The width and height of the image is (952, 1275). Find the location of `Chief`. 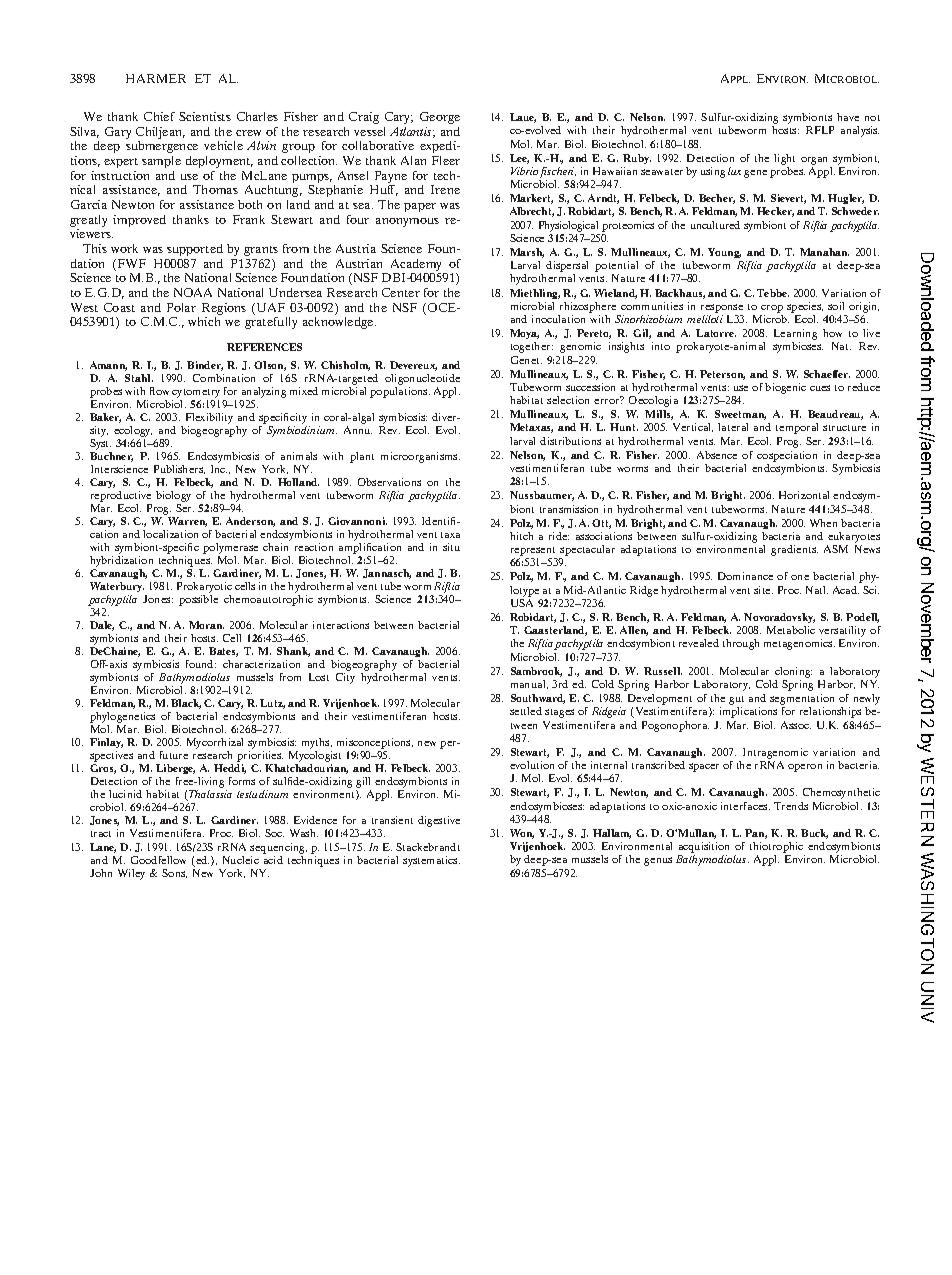

Chief is located at coordinates (159, 116).
